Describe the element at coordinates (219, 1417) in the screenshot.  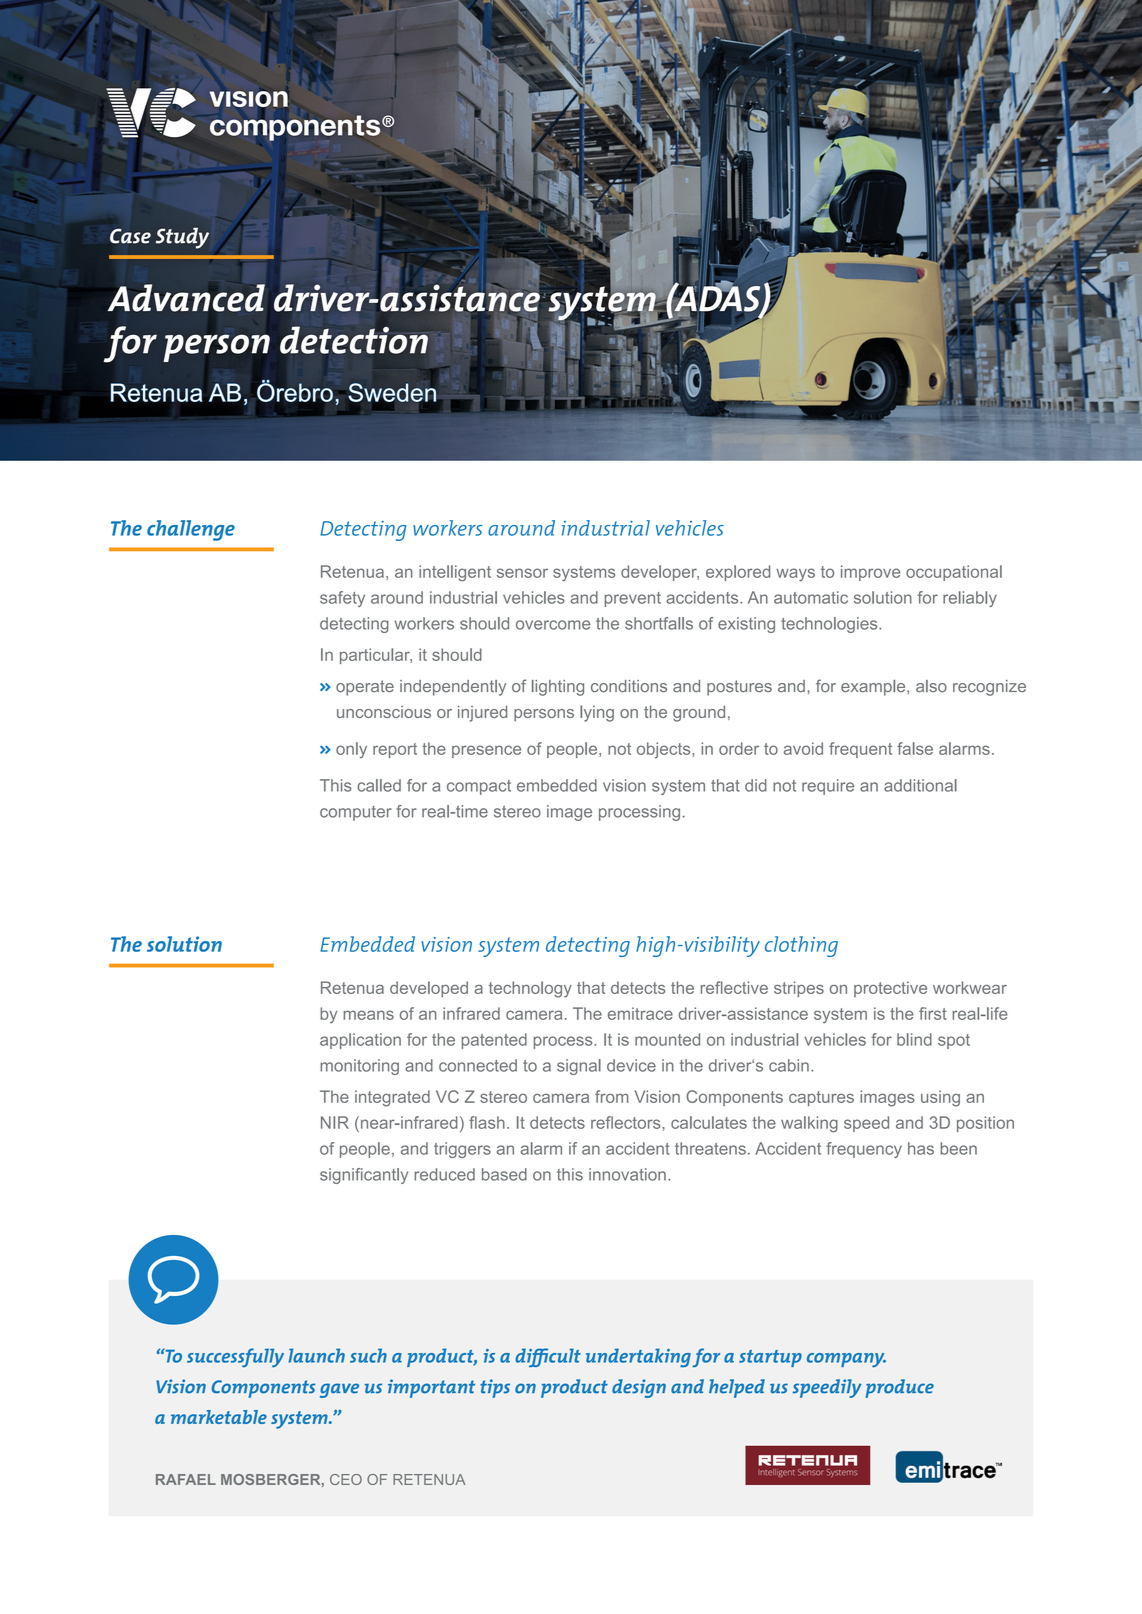
I see `marketable` at that location.
